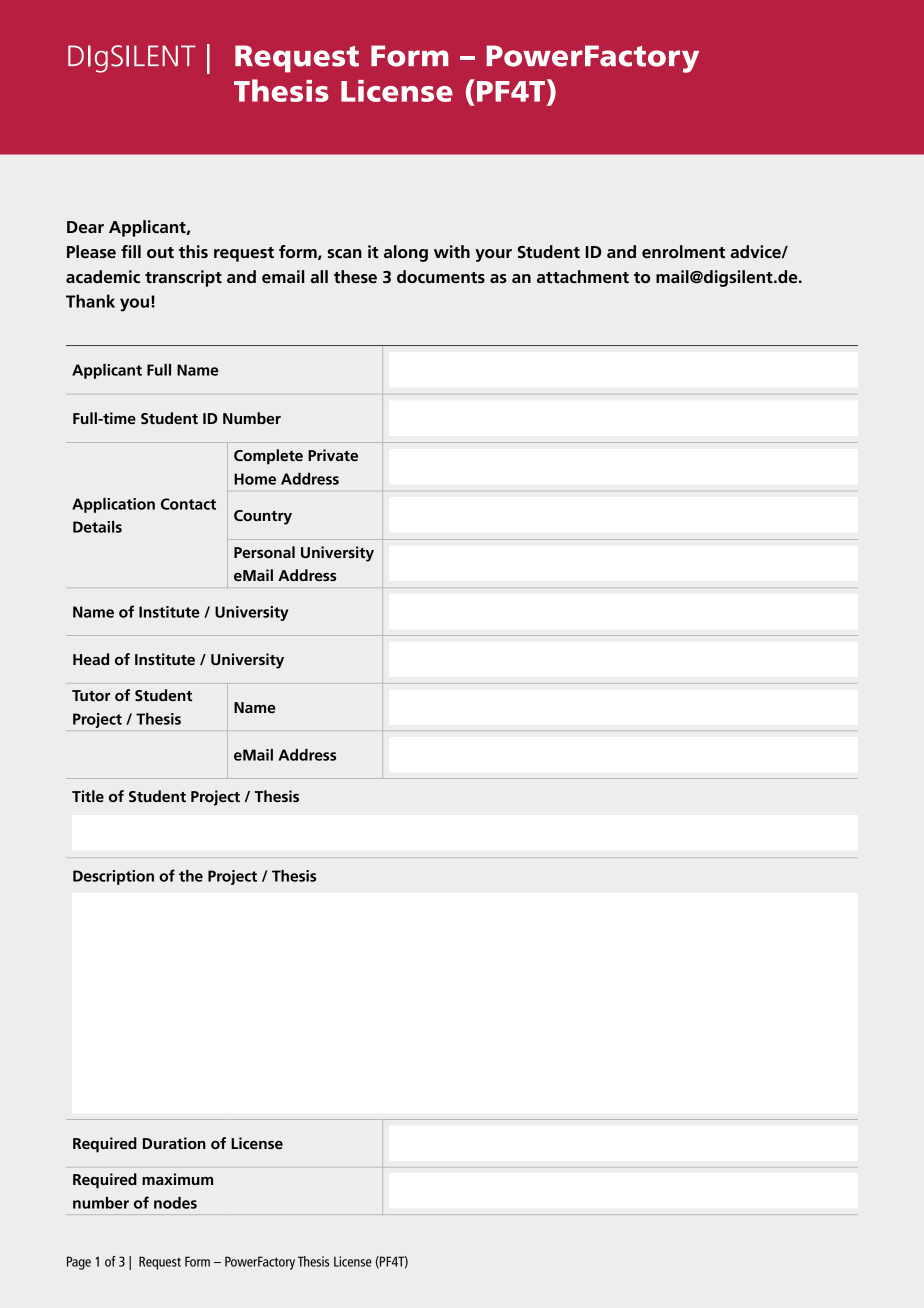  I want to click on attachment, so click(583, 277).
